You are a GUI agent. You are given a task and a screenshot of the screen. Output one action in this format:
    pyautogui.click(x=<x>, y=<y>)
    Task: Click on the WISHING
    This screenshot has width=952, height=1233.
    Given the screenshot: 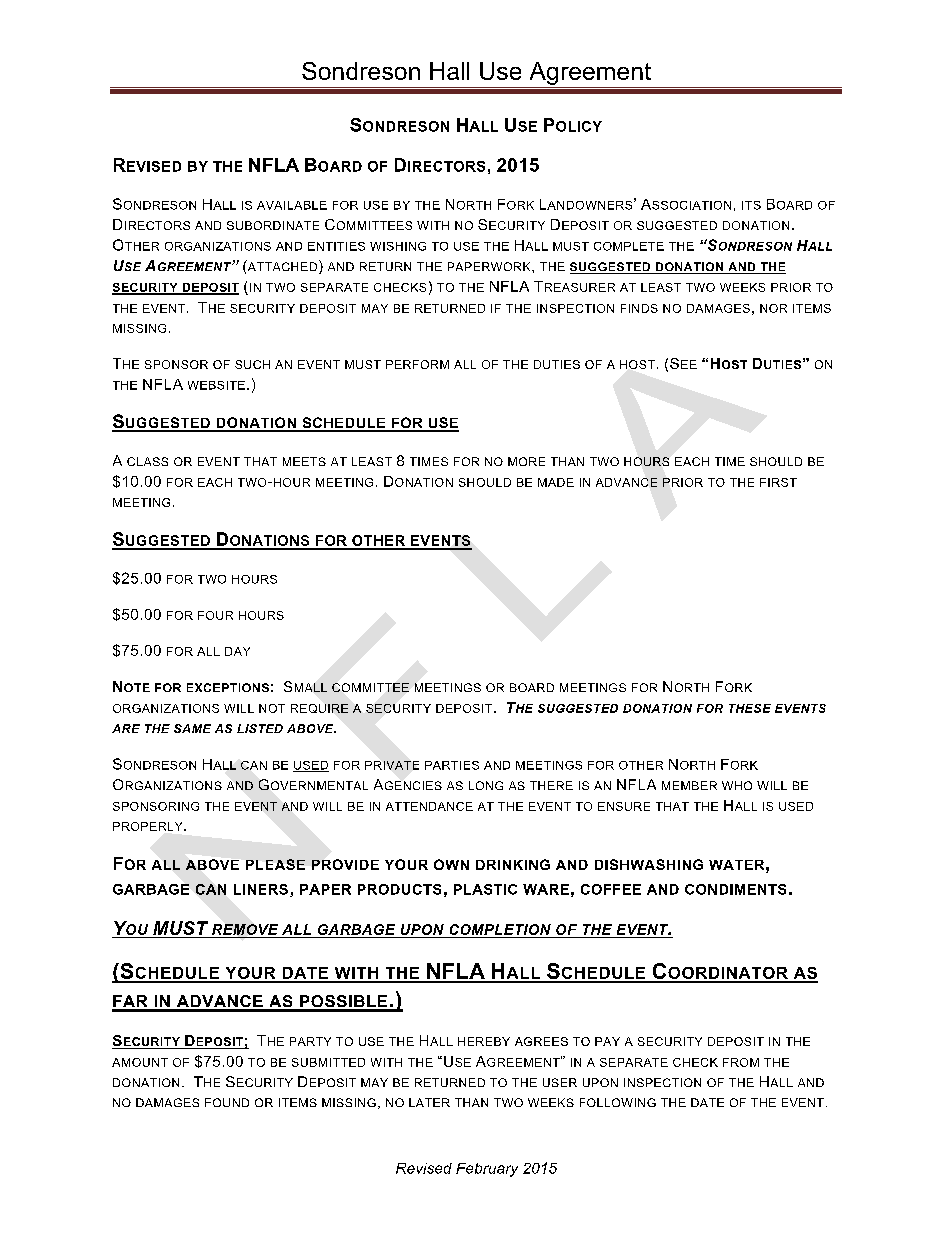 What is the action you would take?
    pyautogui.click(x=398, y=246)
